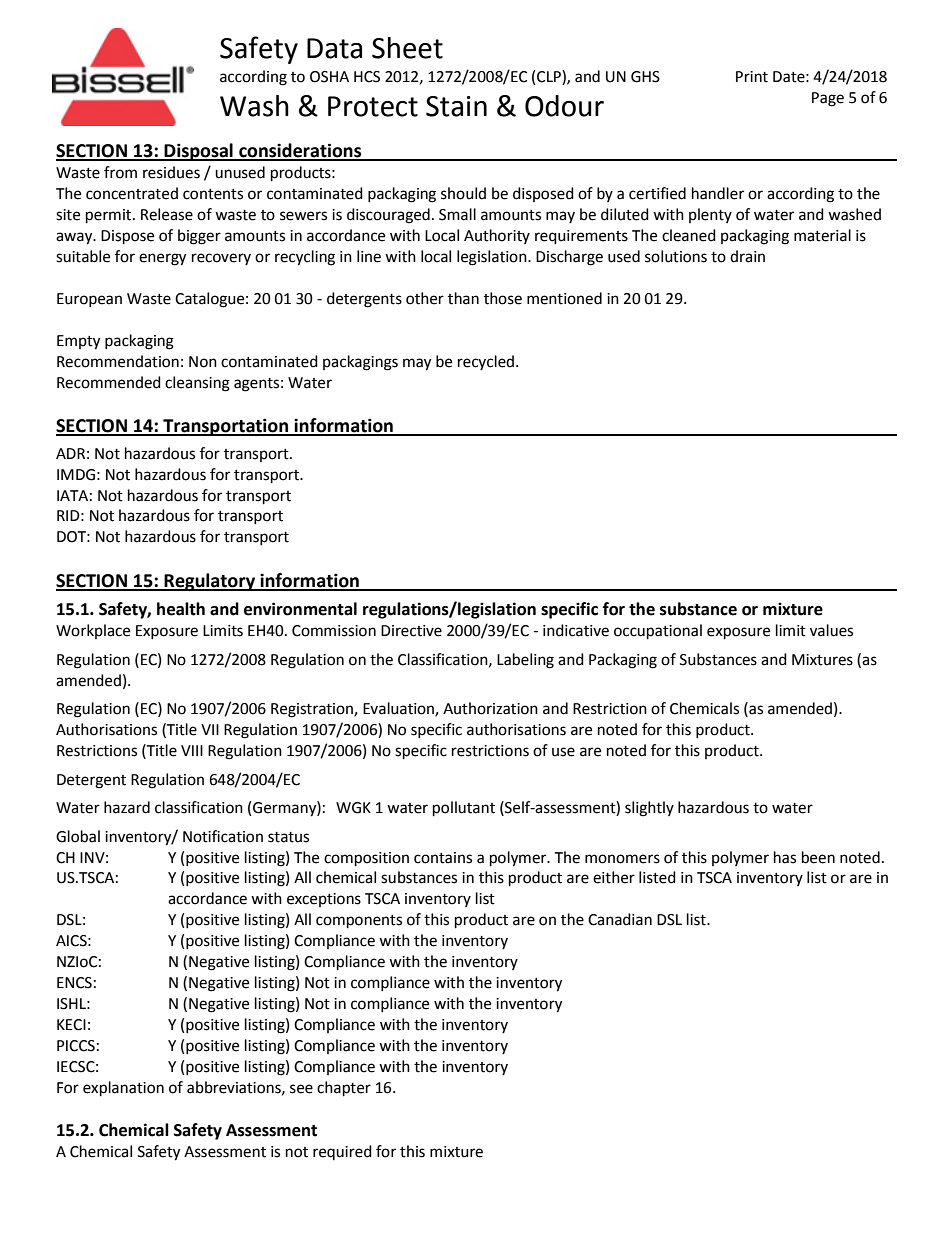  I want to click on Print, so click(752, 77).
